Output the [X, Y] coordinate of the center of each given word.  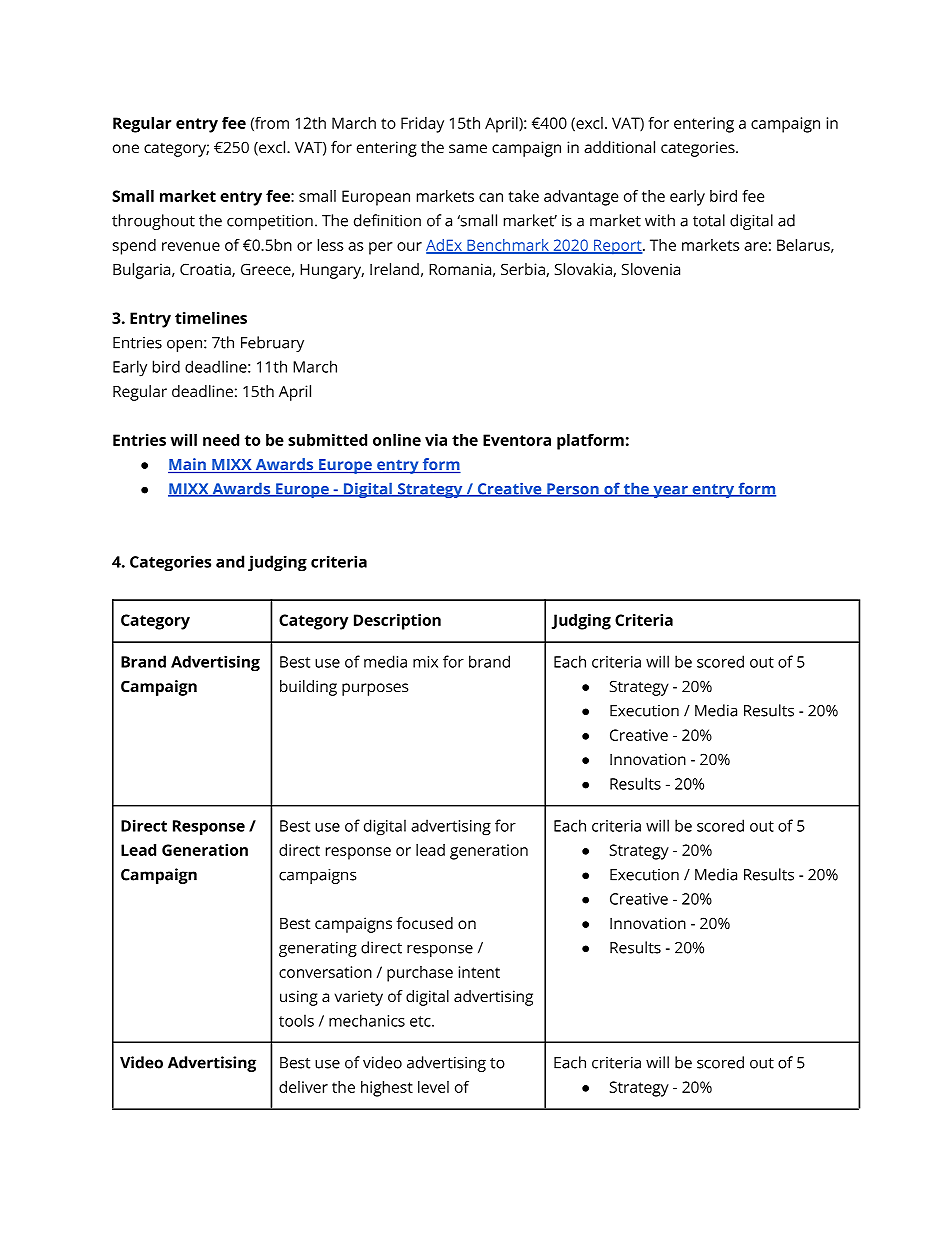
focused [425, 923]
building [308, 688]
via [436, 440]
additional [619, 147]
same [468, 148]
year [670, 492]
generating [318, 949]
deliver [303, 1087]
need [221, 440]
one [126, 148]
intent [479, 972]
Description [397, 622]
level [433, 1087]
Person [573, 490]
